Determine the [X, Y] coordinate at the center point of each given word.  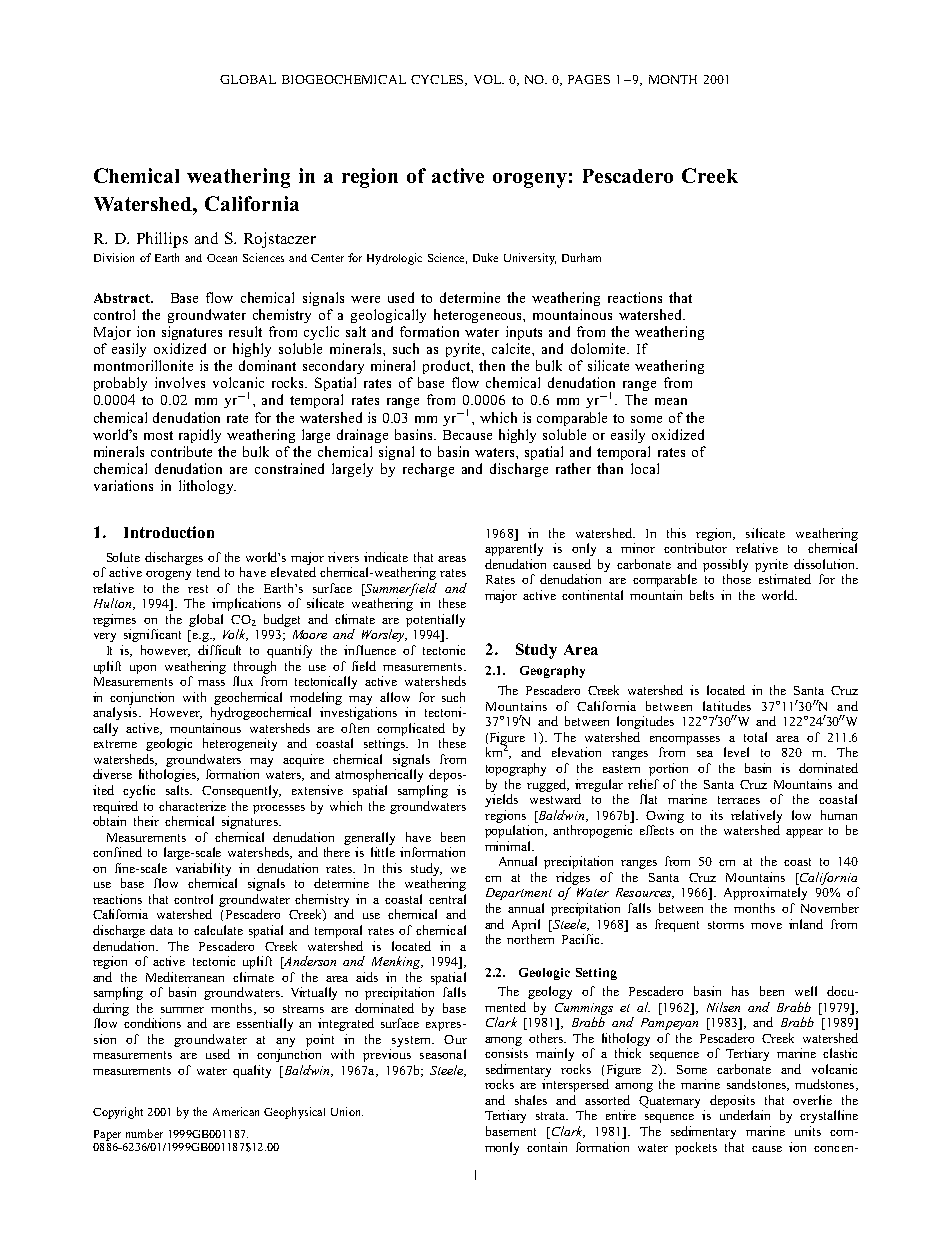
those [737, 579]
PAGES [589, 79]
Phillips [162, 240]
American [236, 1111]
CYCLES [438, 80]
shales [531, 1100]
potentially [435, 620]
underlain [745, 1115]
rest [198, 589]
